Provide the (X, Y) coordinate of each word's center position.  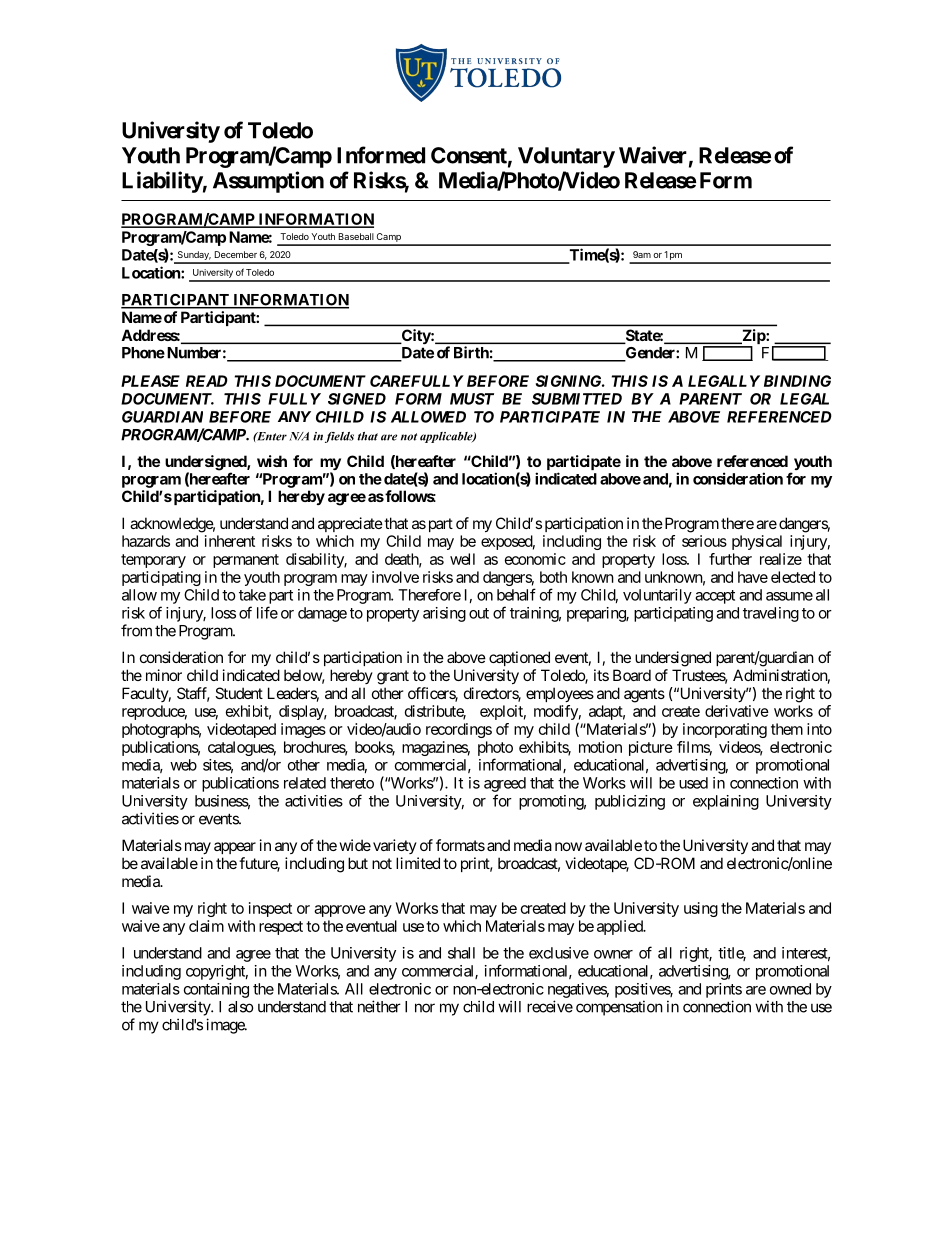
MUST (472, 399)
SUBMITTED (577, 399)
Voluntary (566, 157)
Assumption (268, 182)
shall (461, 953)
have (753, 577)
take (252, 595)
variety (395, 846)
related (305, 783)
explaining (726, 802)
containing (216, 990)
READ (207, 381)
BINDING (797, 381)
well (462, 559)
